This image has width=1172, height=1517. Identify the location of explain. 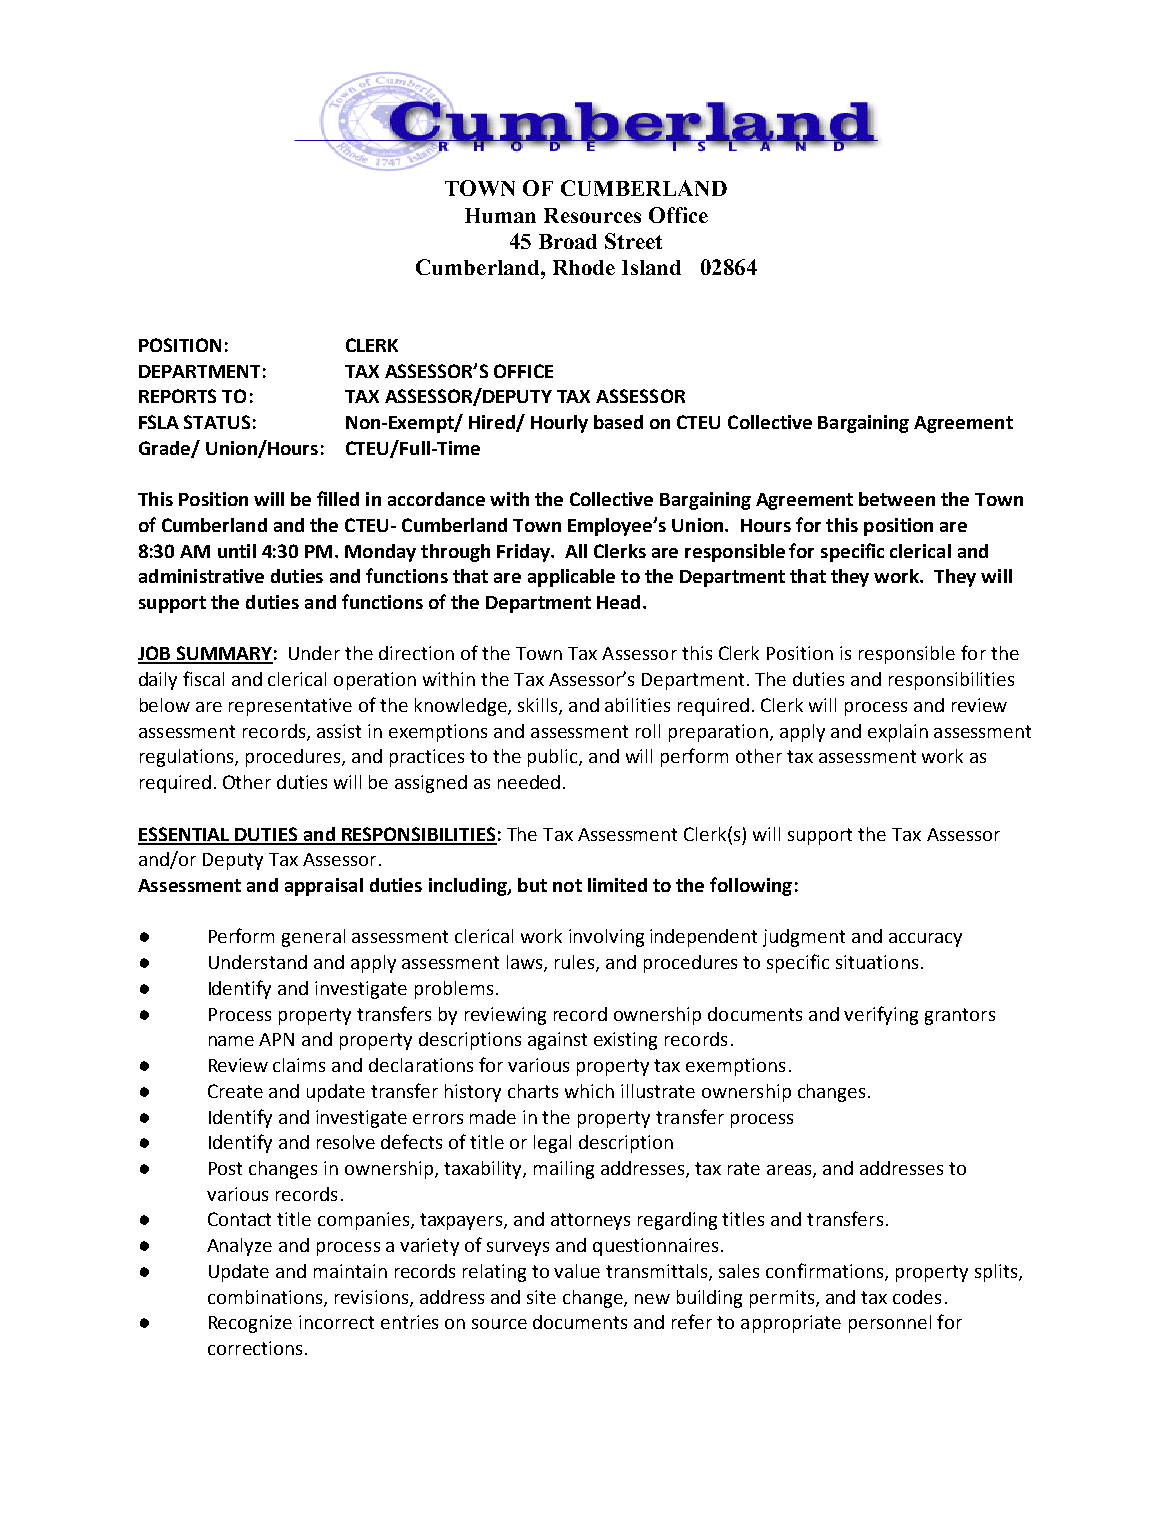
(898, 733).
